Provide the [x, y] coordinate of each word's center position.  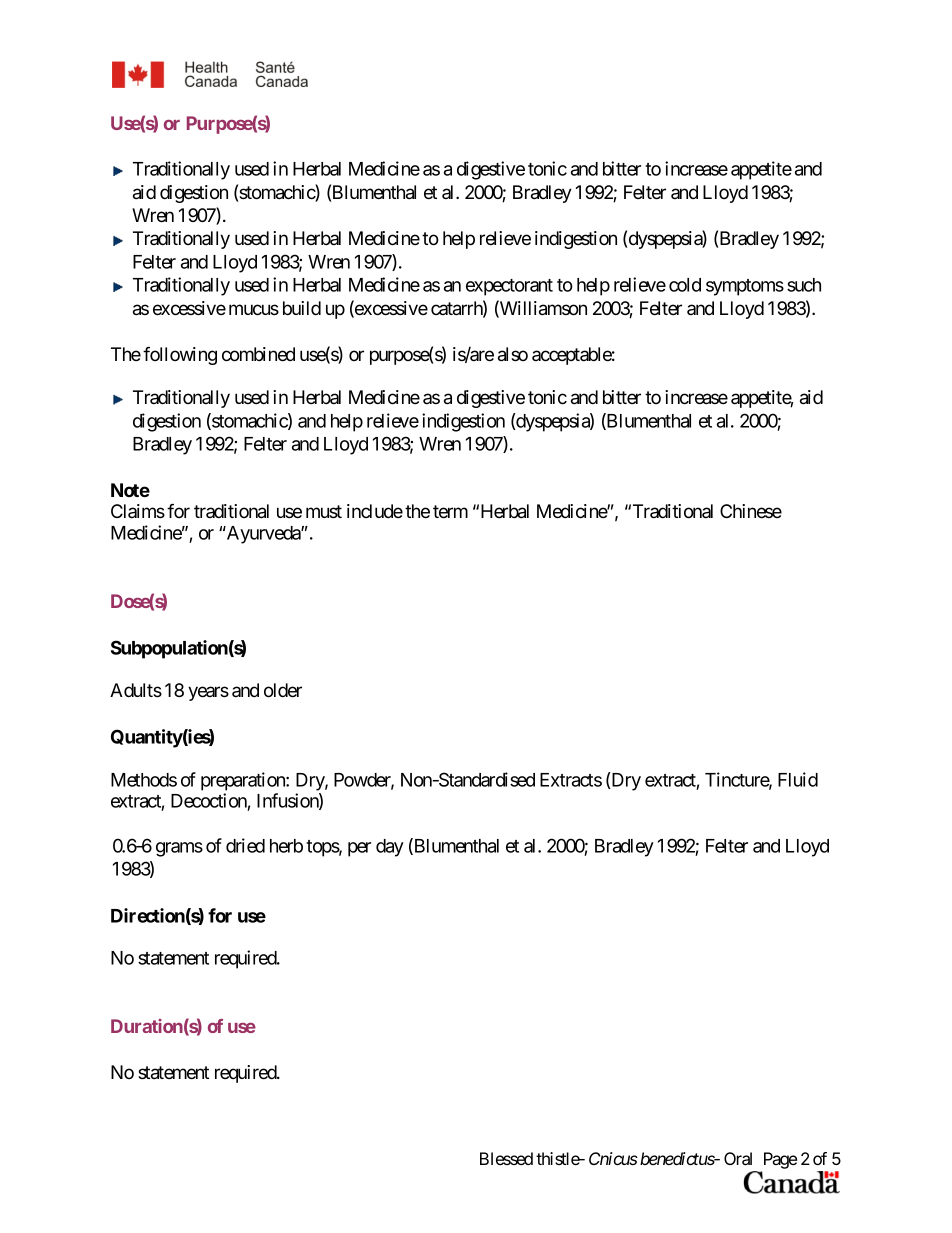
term [450, 511]
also [513, 354]
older [283, 690]
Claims [138, 511]
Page [778, 1162]
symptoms [745, 287]
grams [179, 849]
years [208, 693]
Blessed [506, 1158]
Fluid [798, 779]
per [359, 849]
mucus [254, 309]
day [390, 848]
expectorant [509, 287]
